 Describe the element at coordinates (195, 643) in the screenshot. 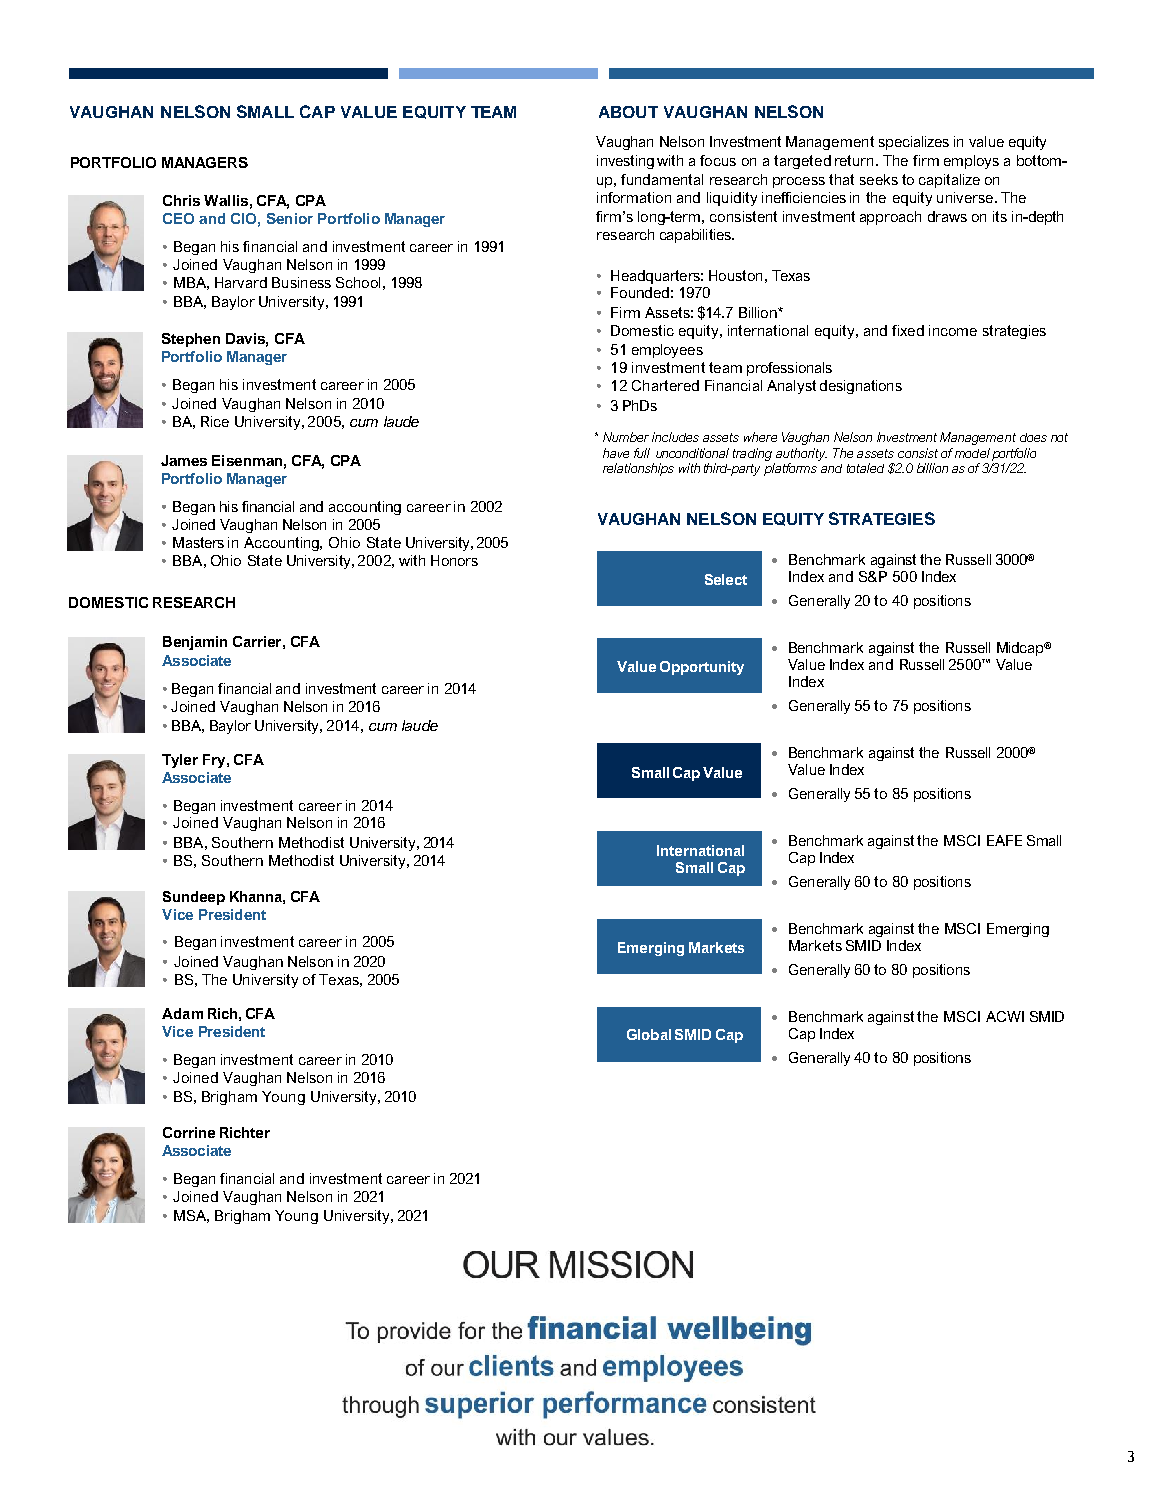

I see `Benjamin` at that location.
